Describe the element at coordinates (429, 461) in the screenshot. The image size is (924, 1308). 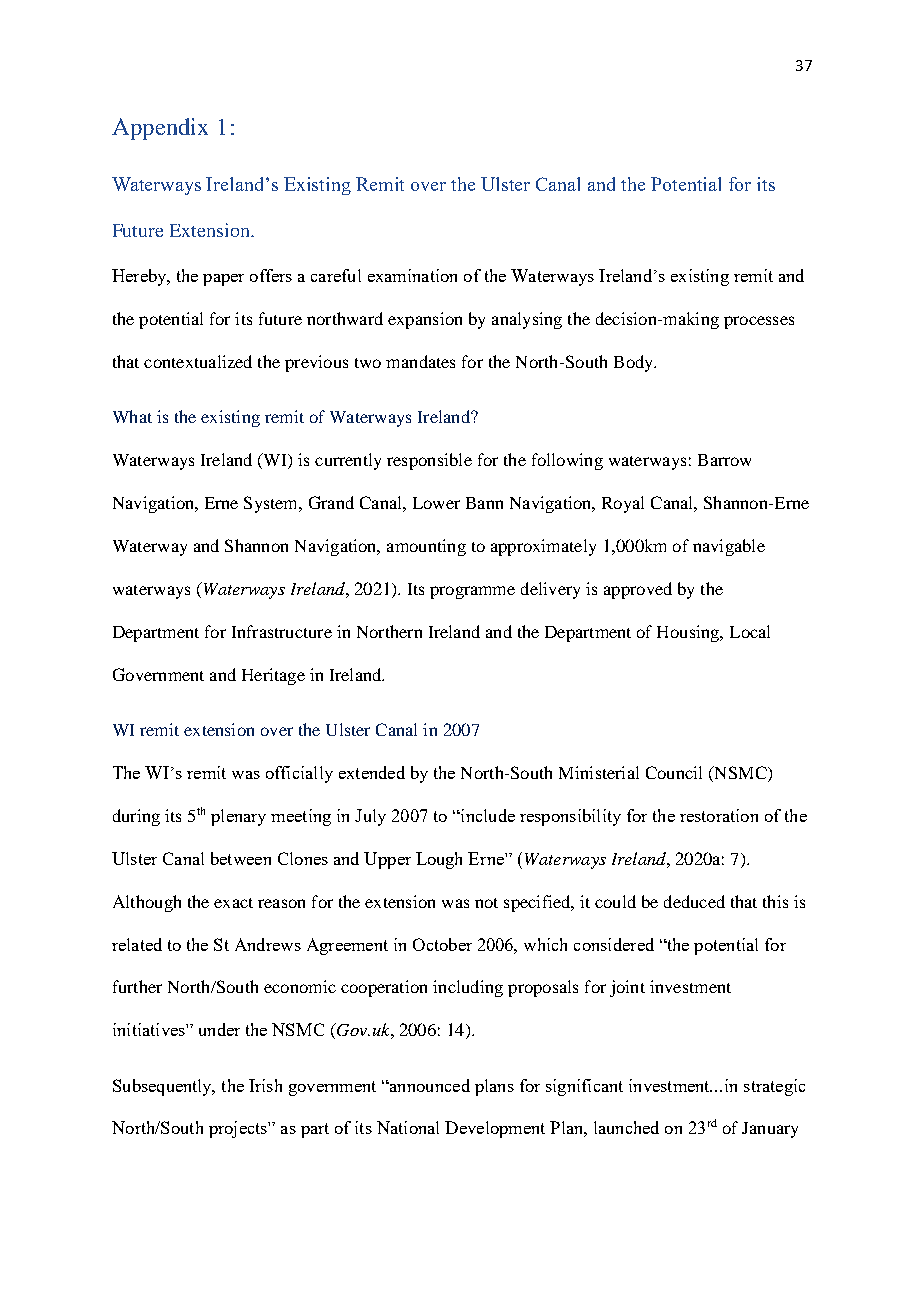
I see `responsible` at that location.
